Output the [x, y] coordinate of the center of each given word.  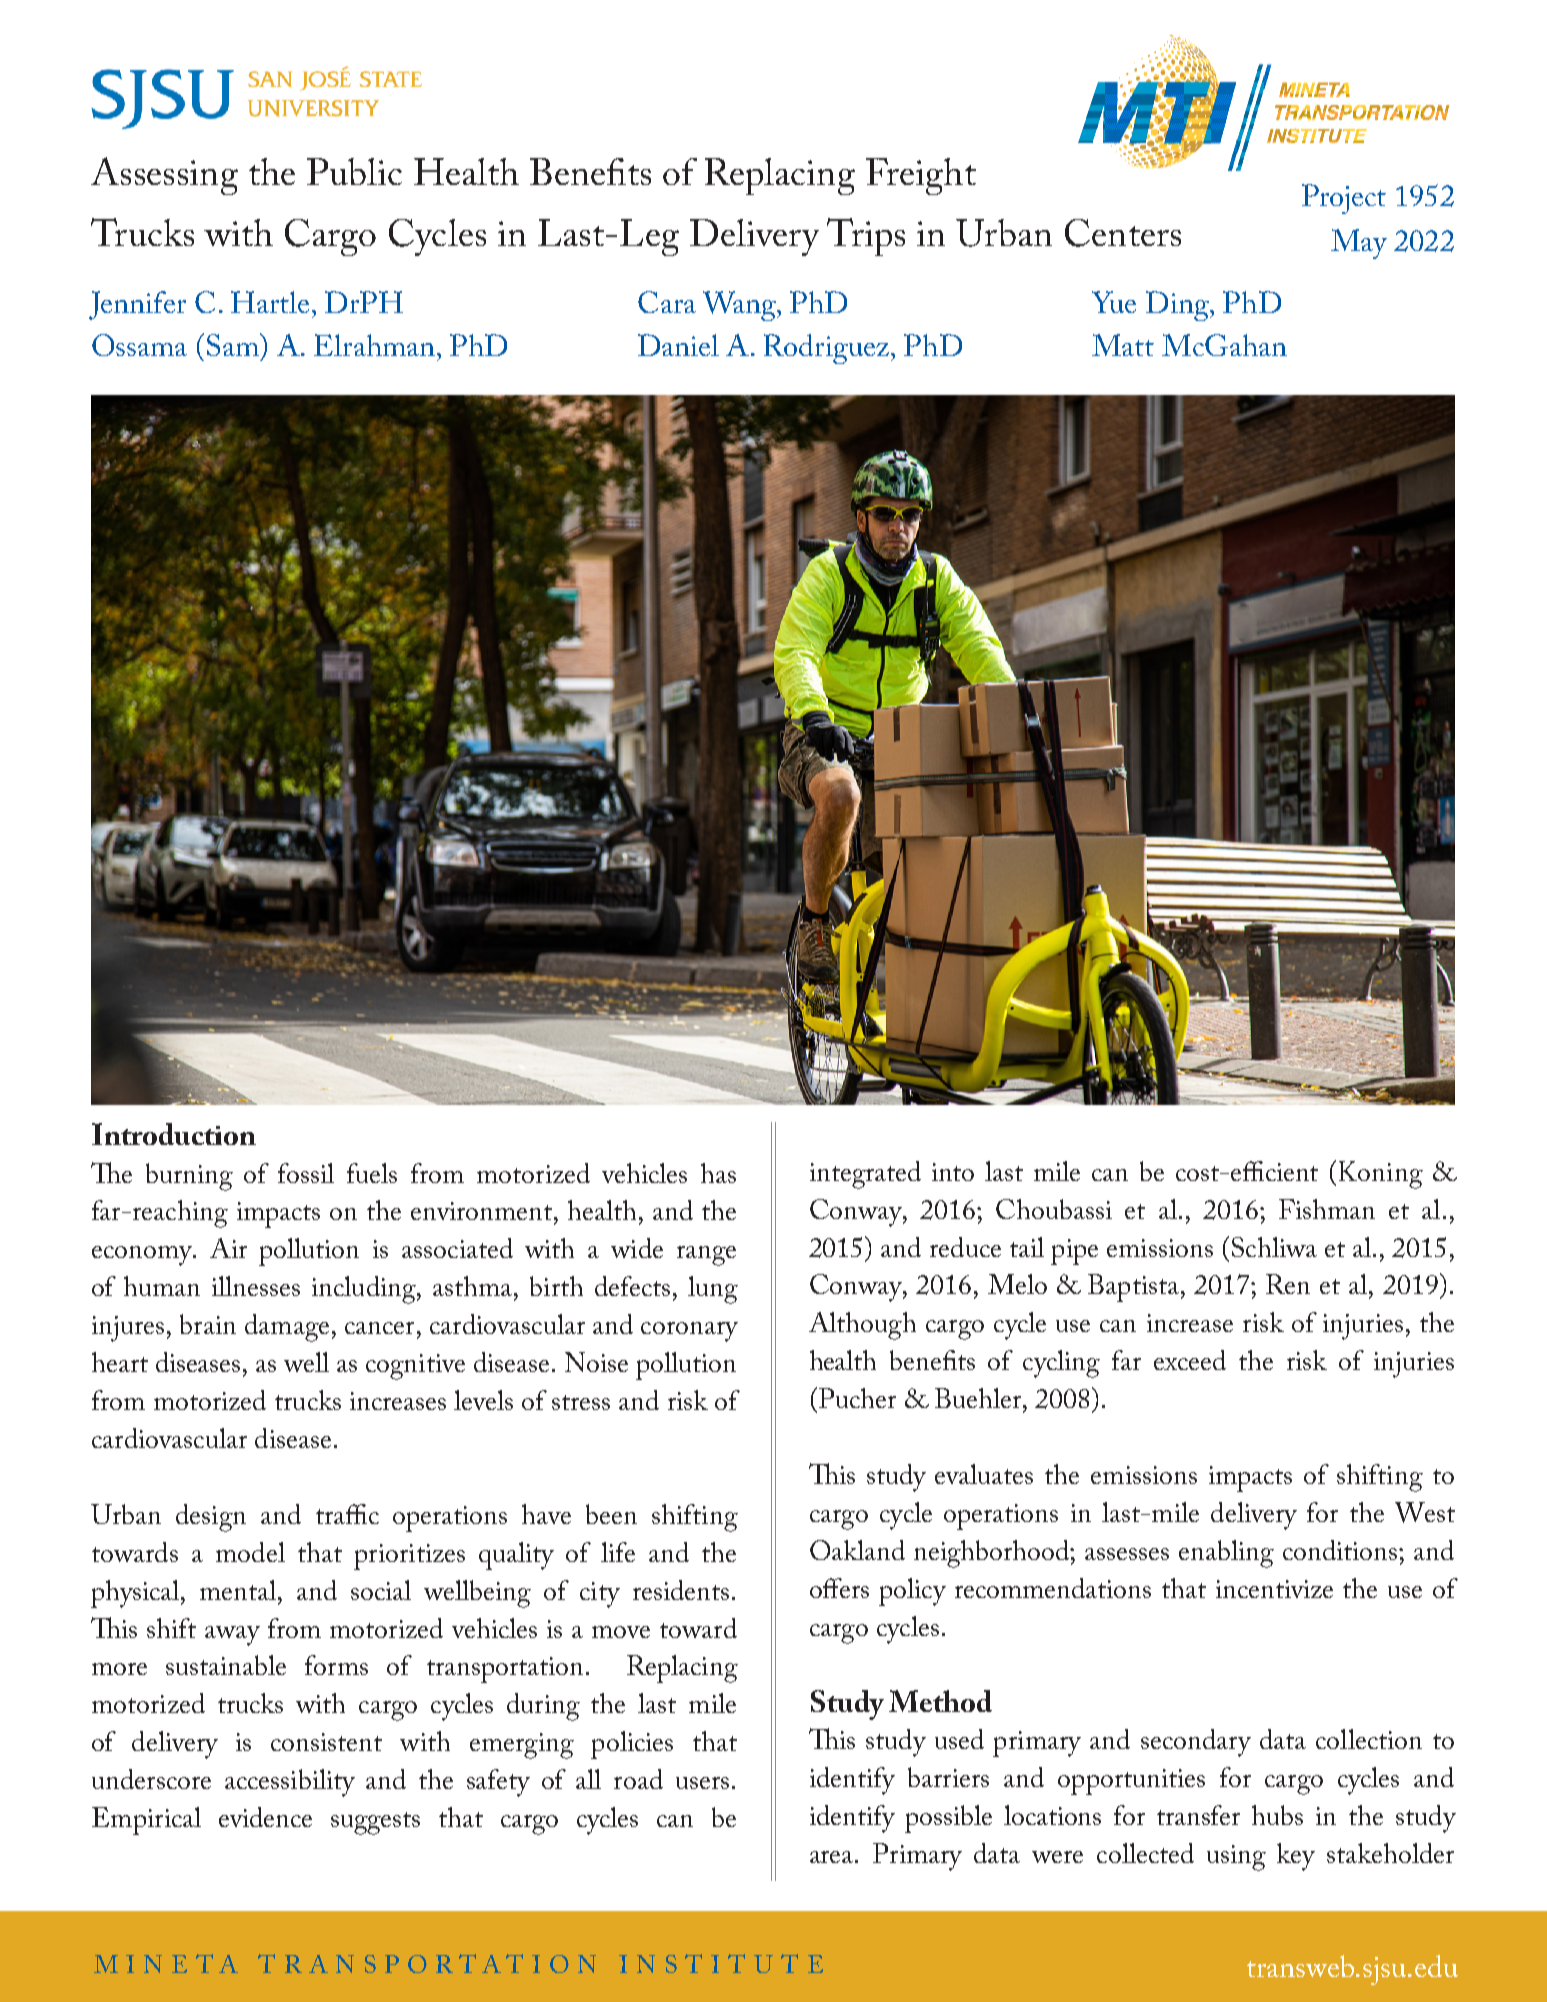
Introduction [174, 1134]
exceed [1190, 1360]
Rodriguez [828, 349]
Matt [1123, 345]
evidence [265, 1817]
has [718, 1173]
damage [287, 1328]
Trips [866, 237]
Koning [1381, 1175]
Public [354, 171]
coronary [689, 1332]
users [702, 1783]
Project [1344, 199]
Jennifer [137, 305]
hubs [1277, 1815]
